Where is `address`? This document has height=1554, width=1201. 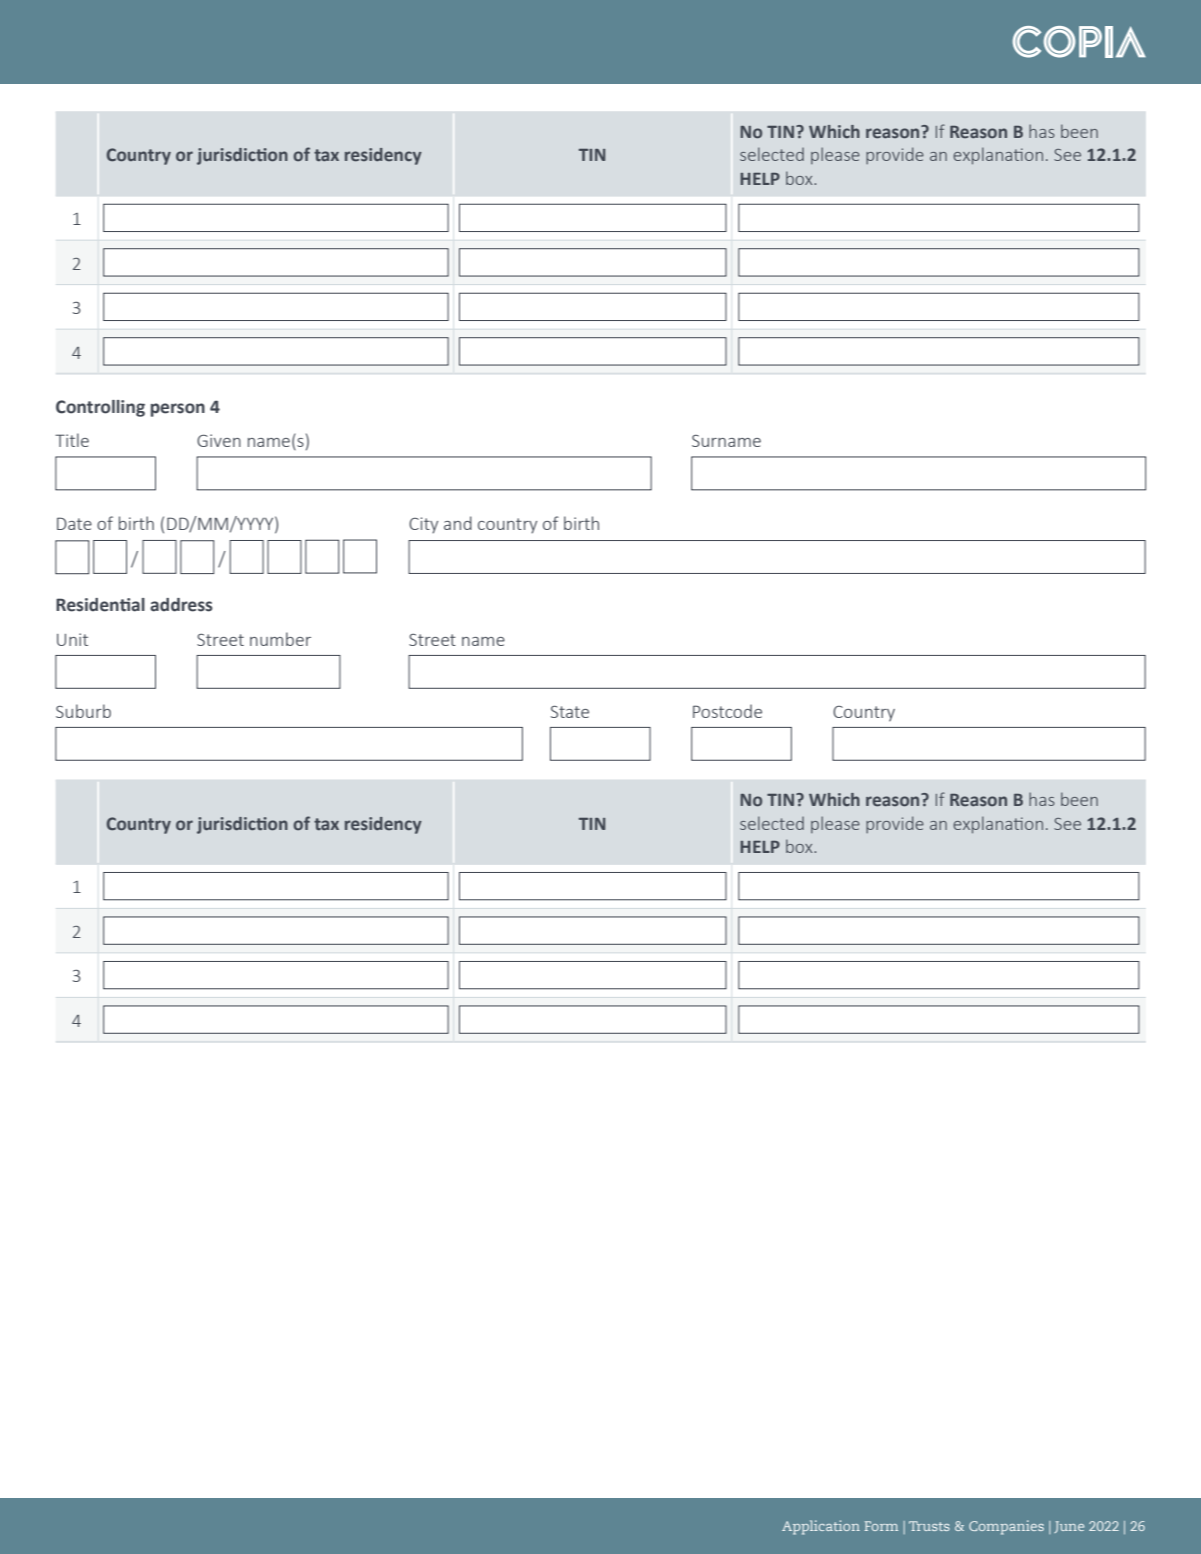 address is located at coordinates (181, 605).
